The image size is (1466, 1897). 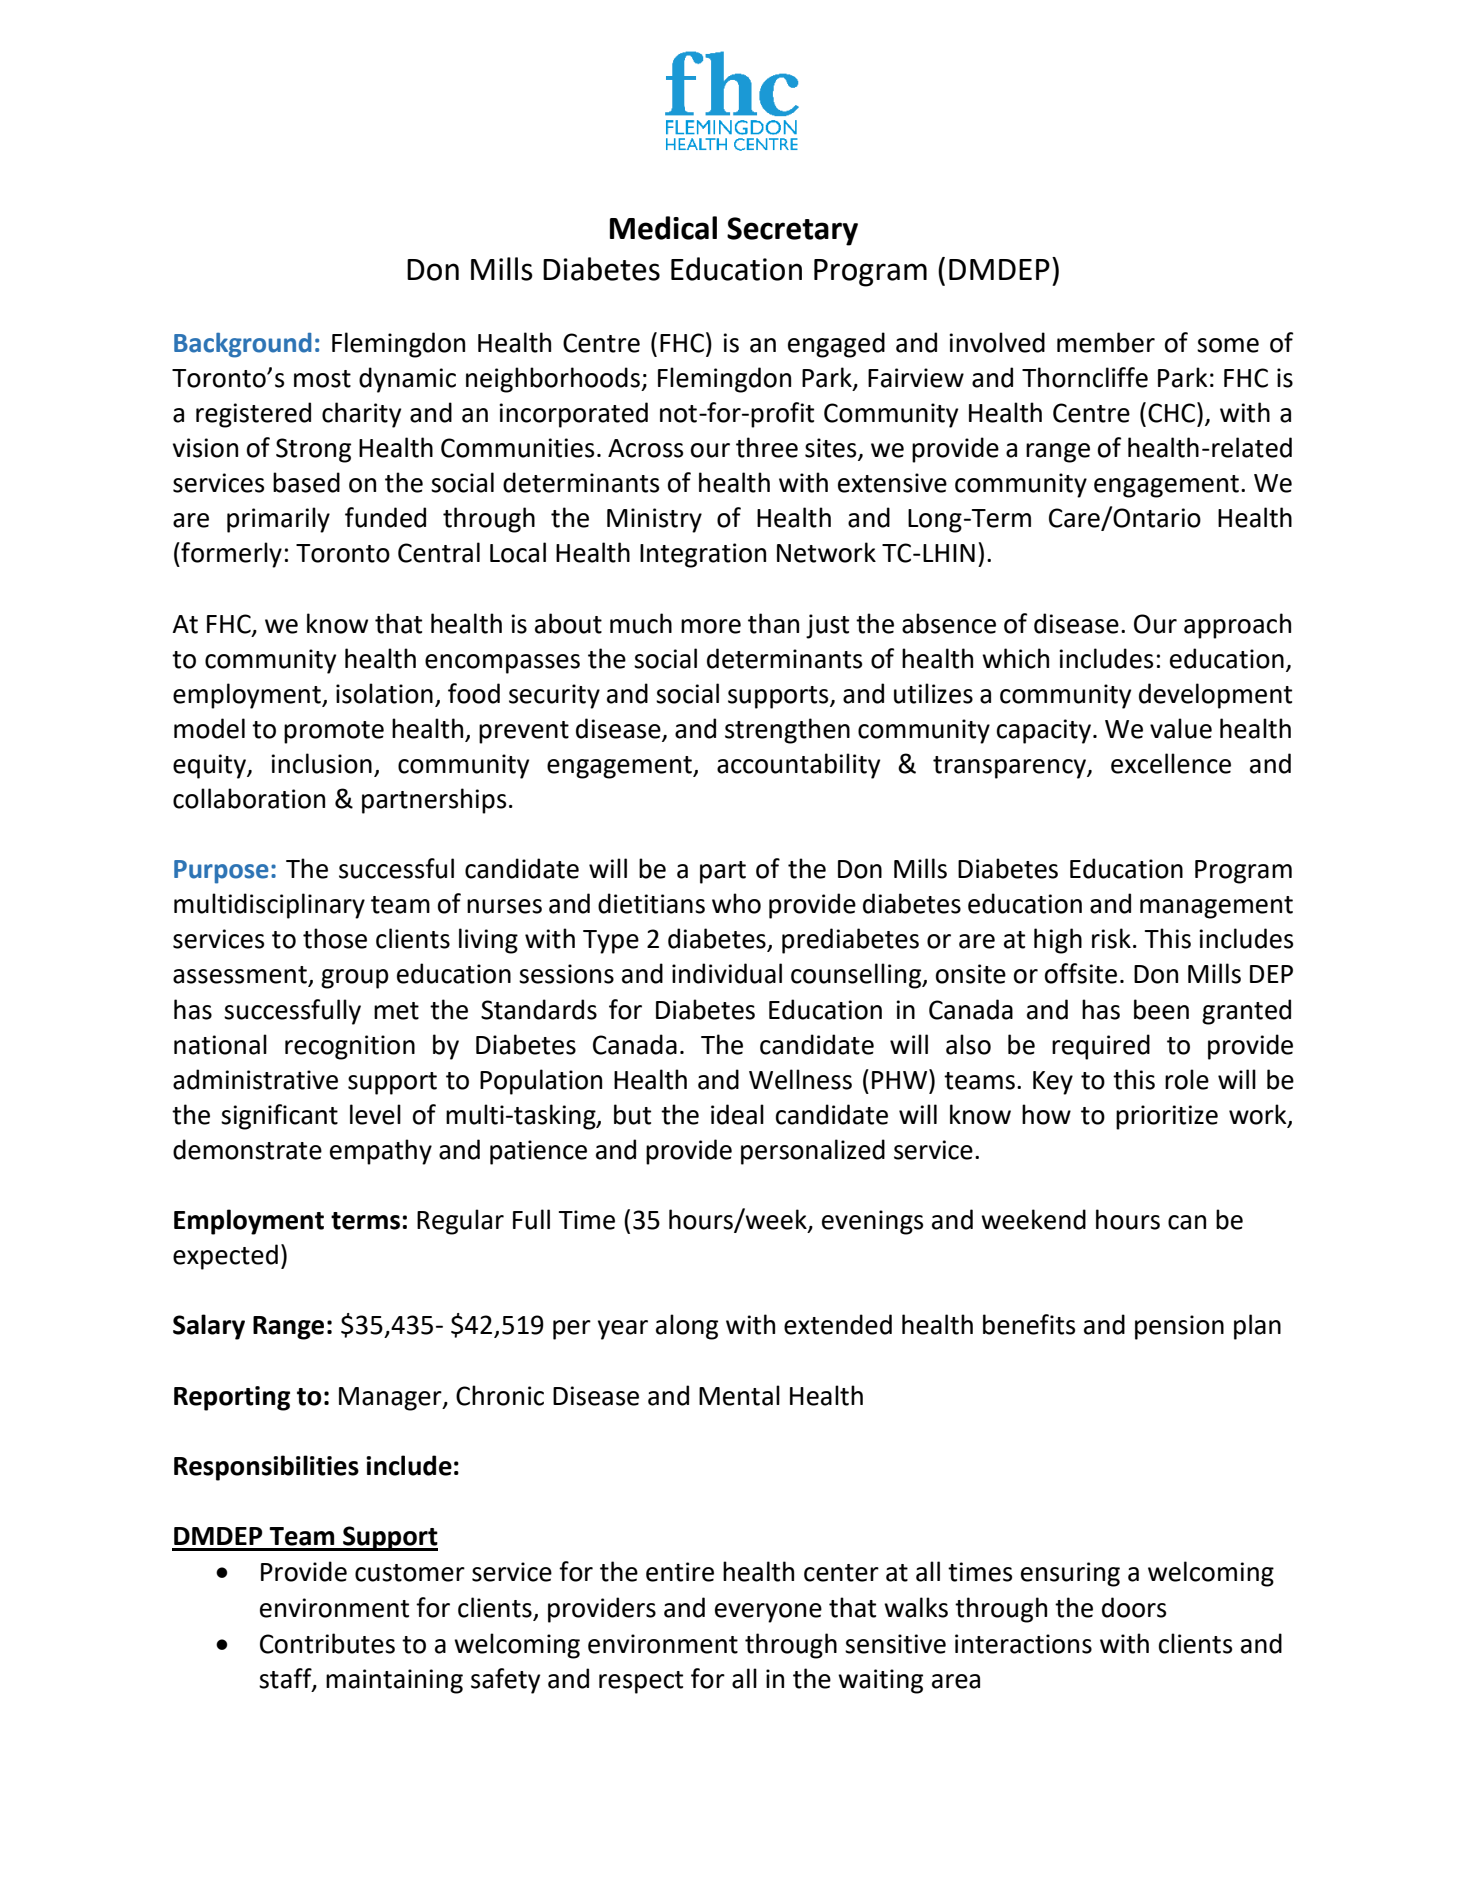 I want to click on Background, so click(x=243, y=345).
